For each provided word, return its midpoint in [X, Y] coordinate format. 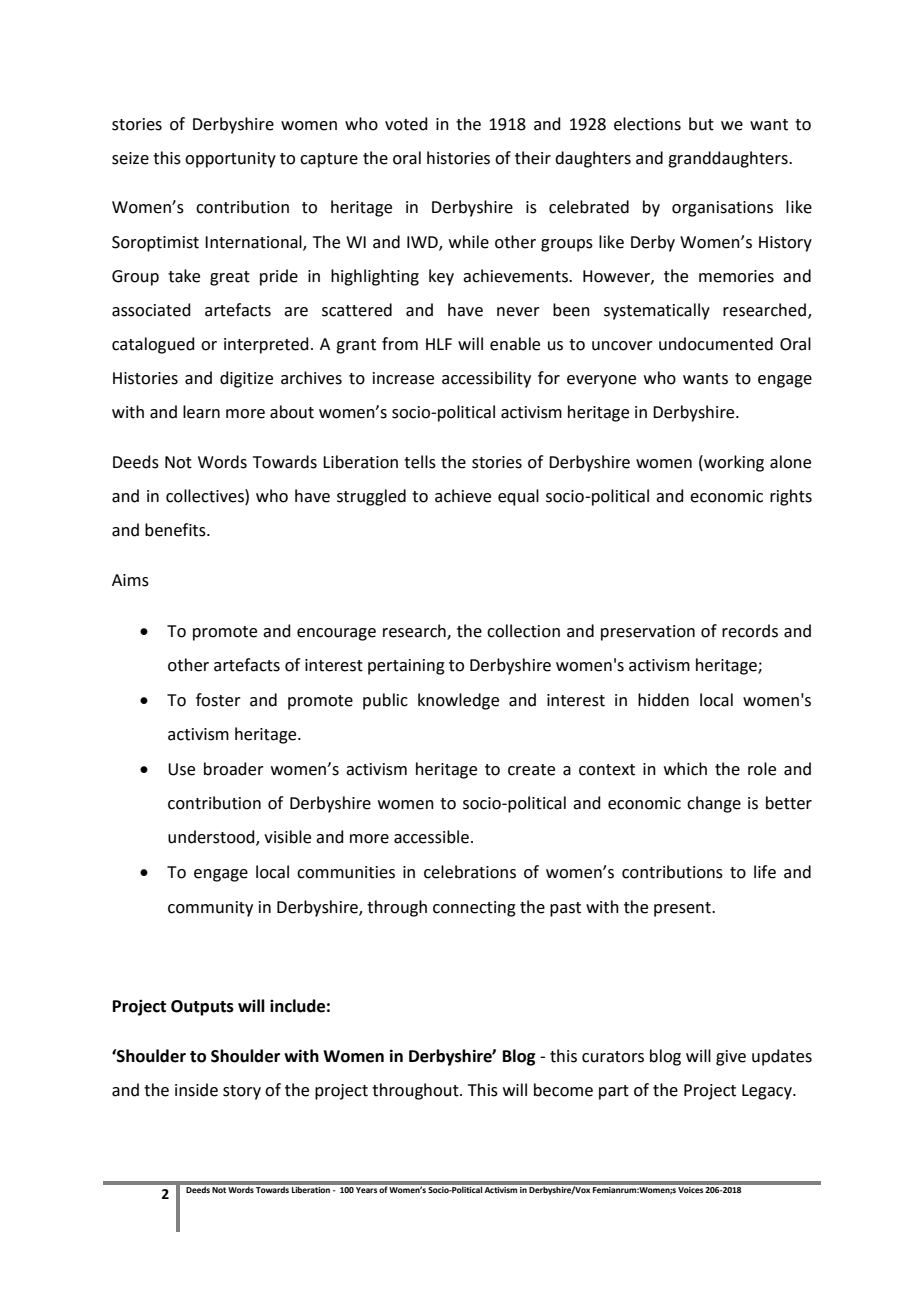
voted [406, 124]
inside [196, 1090]
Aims [130, 580]
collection [523, 631]
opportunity [230, 160]
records [750, 631]
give [731, 1058]
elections [647, 124]
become [563, 1090]
